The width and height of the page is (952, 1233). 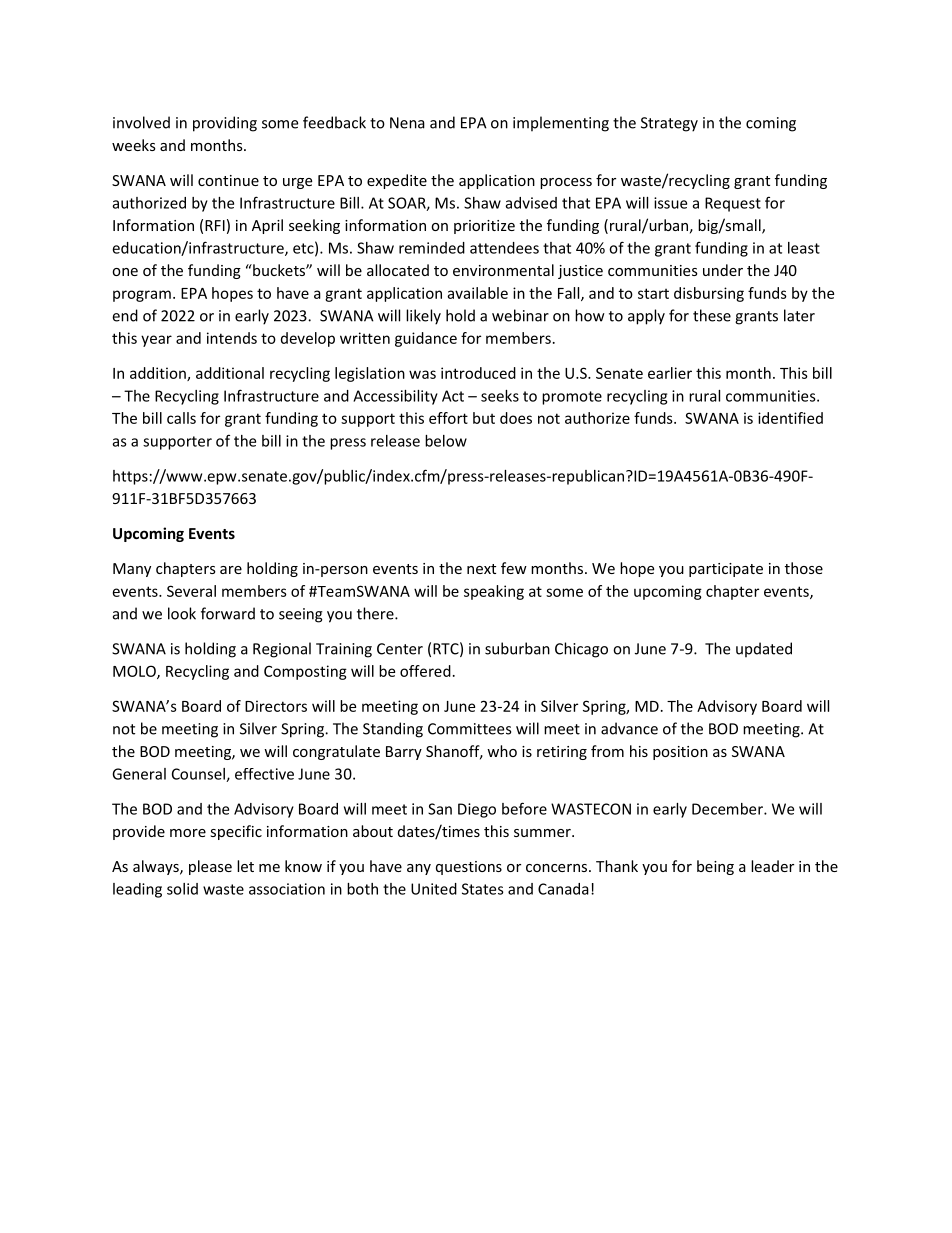 I want to click on next, so click(x=481, y=569).
